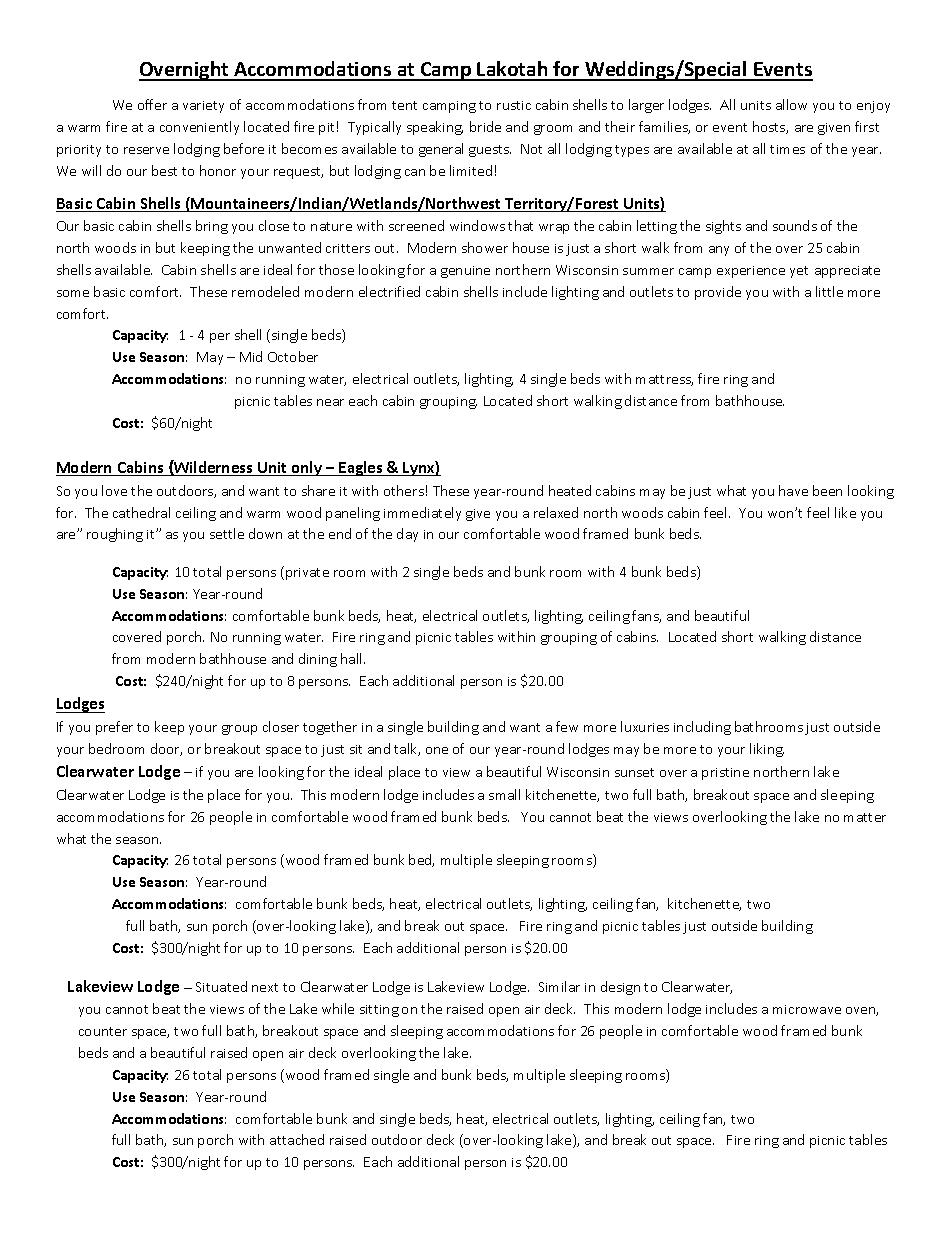 The image size is (952, 1233). I want to click on roughing, so click(115, 535).
